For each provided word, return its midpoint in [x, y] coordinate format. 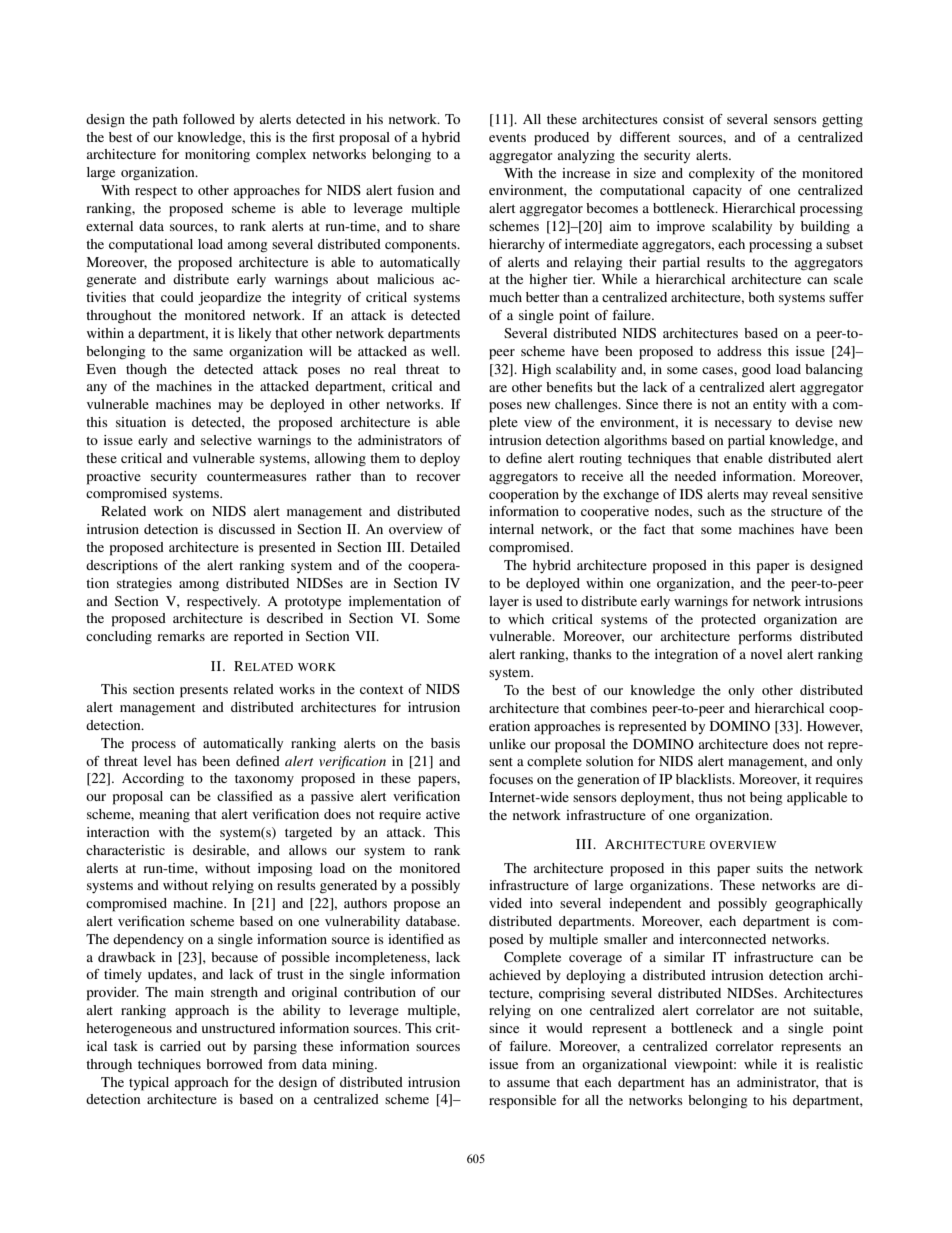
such [711, 511]
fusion [415, 190]
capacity [717, 192]
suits [770, 868]
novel [766, 654]
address [739, 351]
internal [511, 529]
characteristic [125, 850]
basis [445, 743]
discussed [247, 529]
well [445, 351]
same [208, 352]
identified [416, 939]
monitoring [217, 156]
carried [180, 1046]
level [157, 761]
